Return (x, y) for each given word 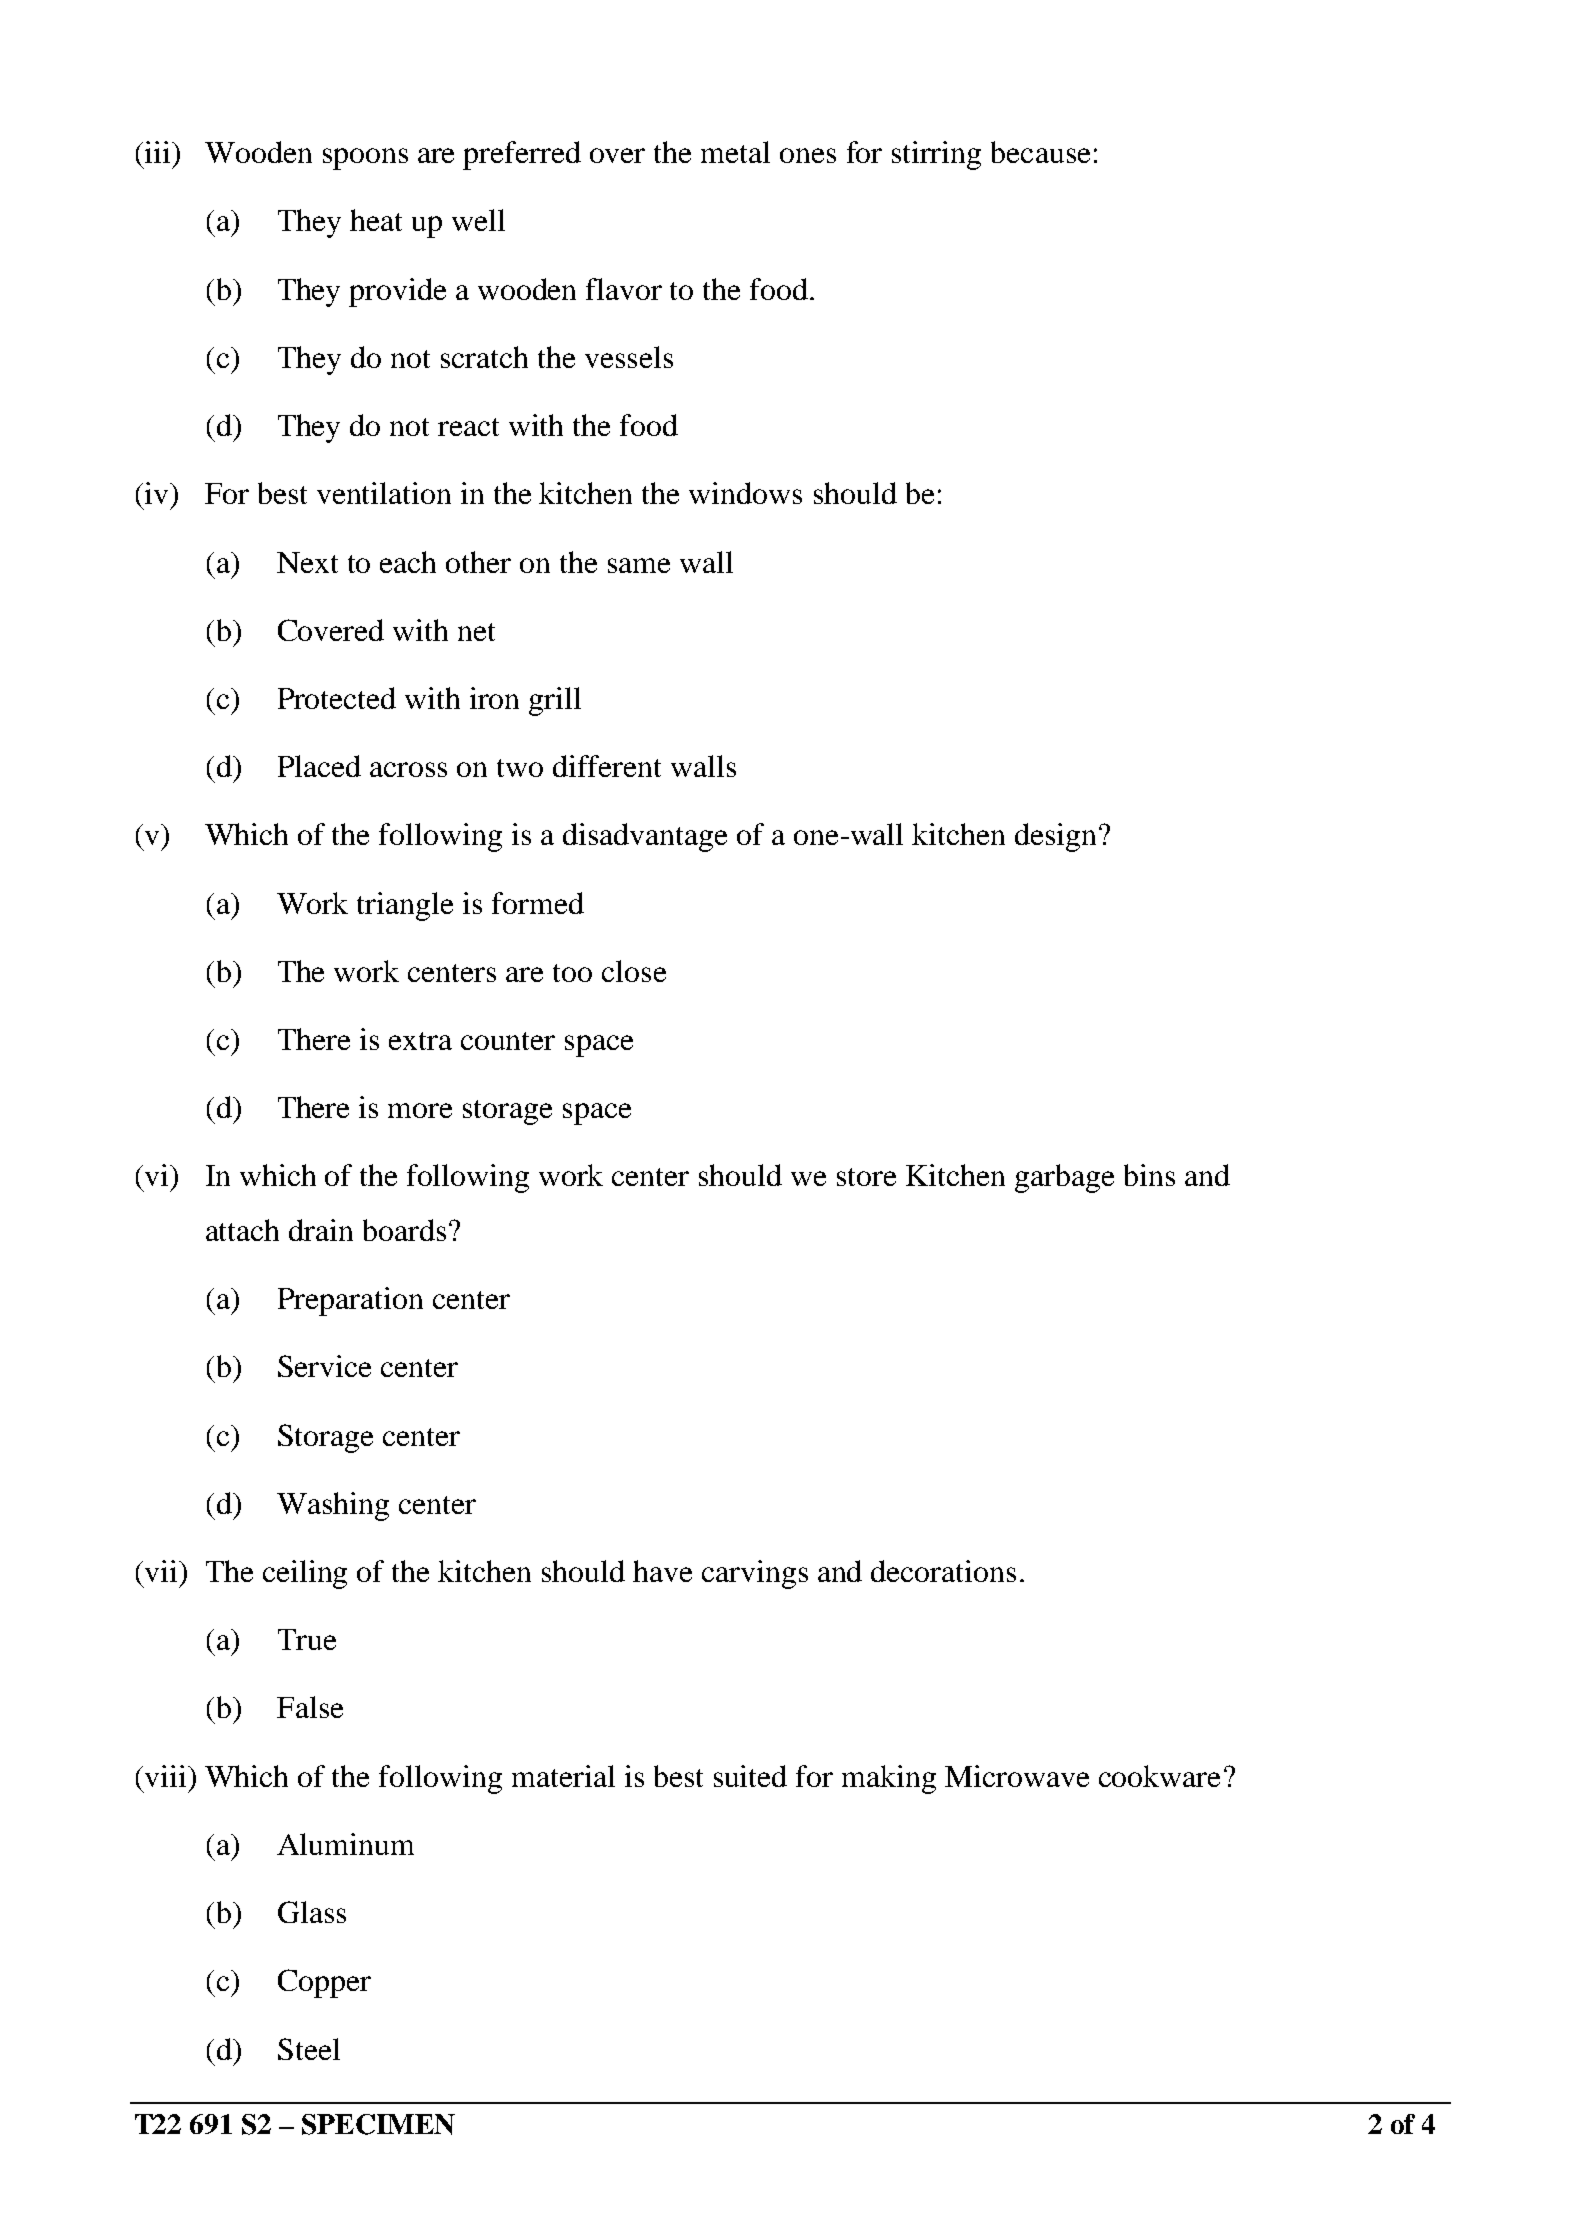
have (662, 1571)
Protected (337, 698)
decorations (943, 1571)
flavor (624, 289)
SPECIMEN (378, 2124)
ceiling (305, 1574)
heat (376, 220)
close (634, 971)
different (607, 766)
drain (321, 1230)
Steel (309, 2049)
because (1040, 152)
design (1055, 837)
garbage (1064, 1178)
